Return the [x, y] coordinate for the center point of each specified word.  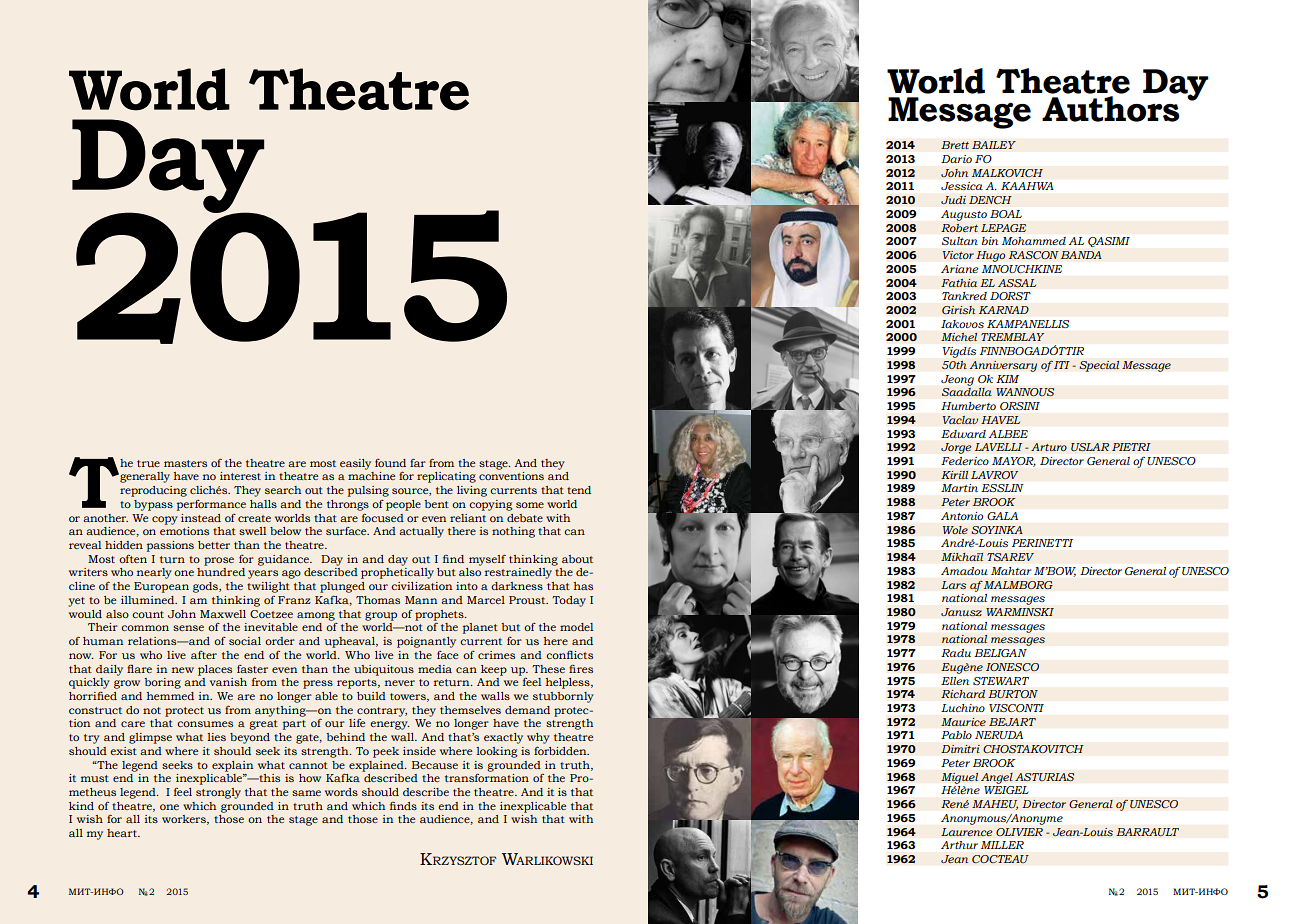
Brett [955, 145]
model [576, 627]
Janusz [961, 612]
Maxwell [223, 614]
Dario [956, 159]
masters [185, 463]
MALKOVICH [1007, 173]
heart [123, 833]
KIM [1007, 379]
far [418, 463]
